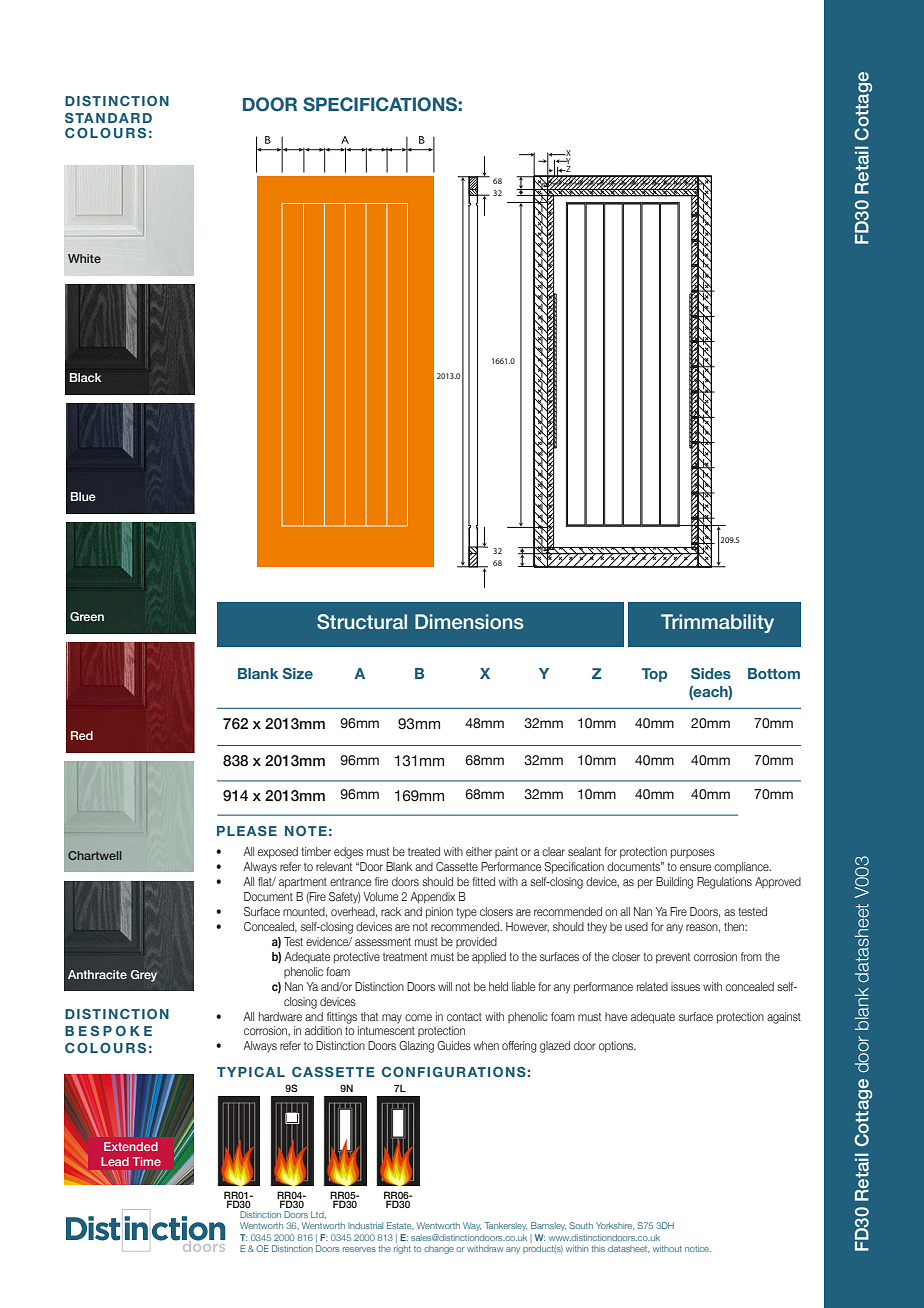 The width and height of the document is (924, 1308). I want to click on Sides, so click(711, 673).
